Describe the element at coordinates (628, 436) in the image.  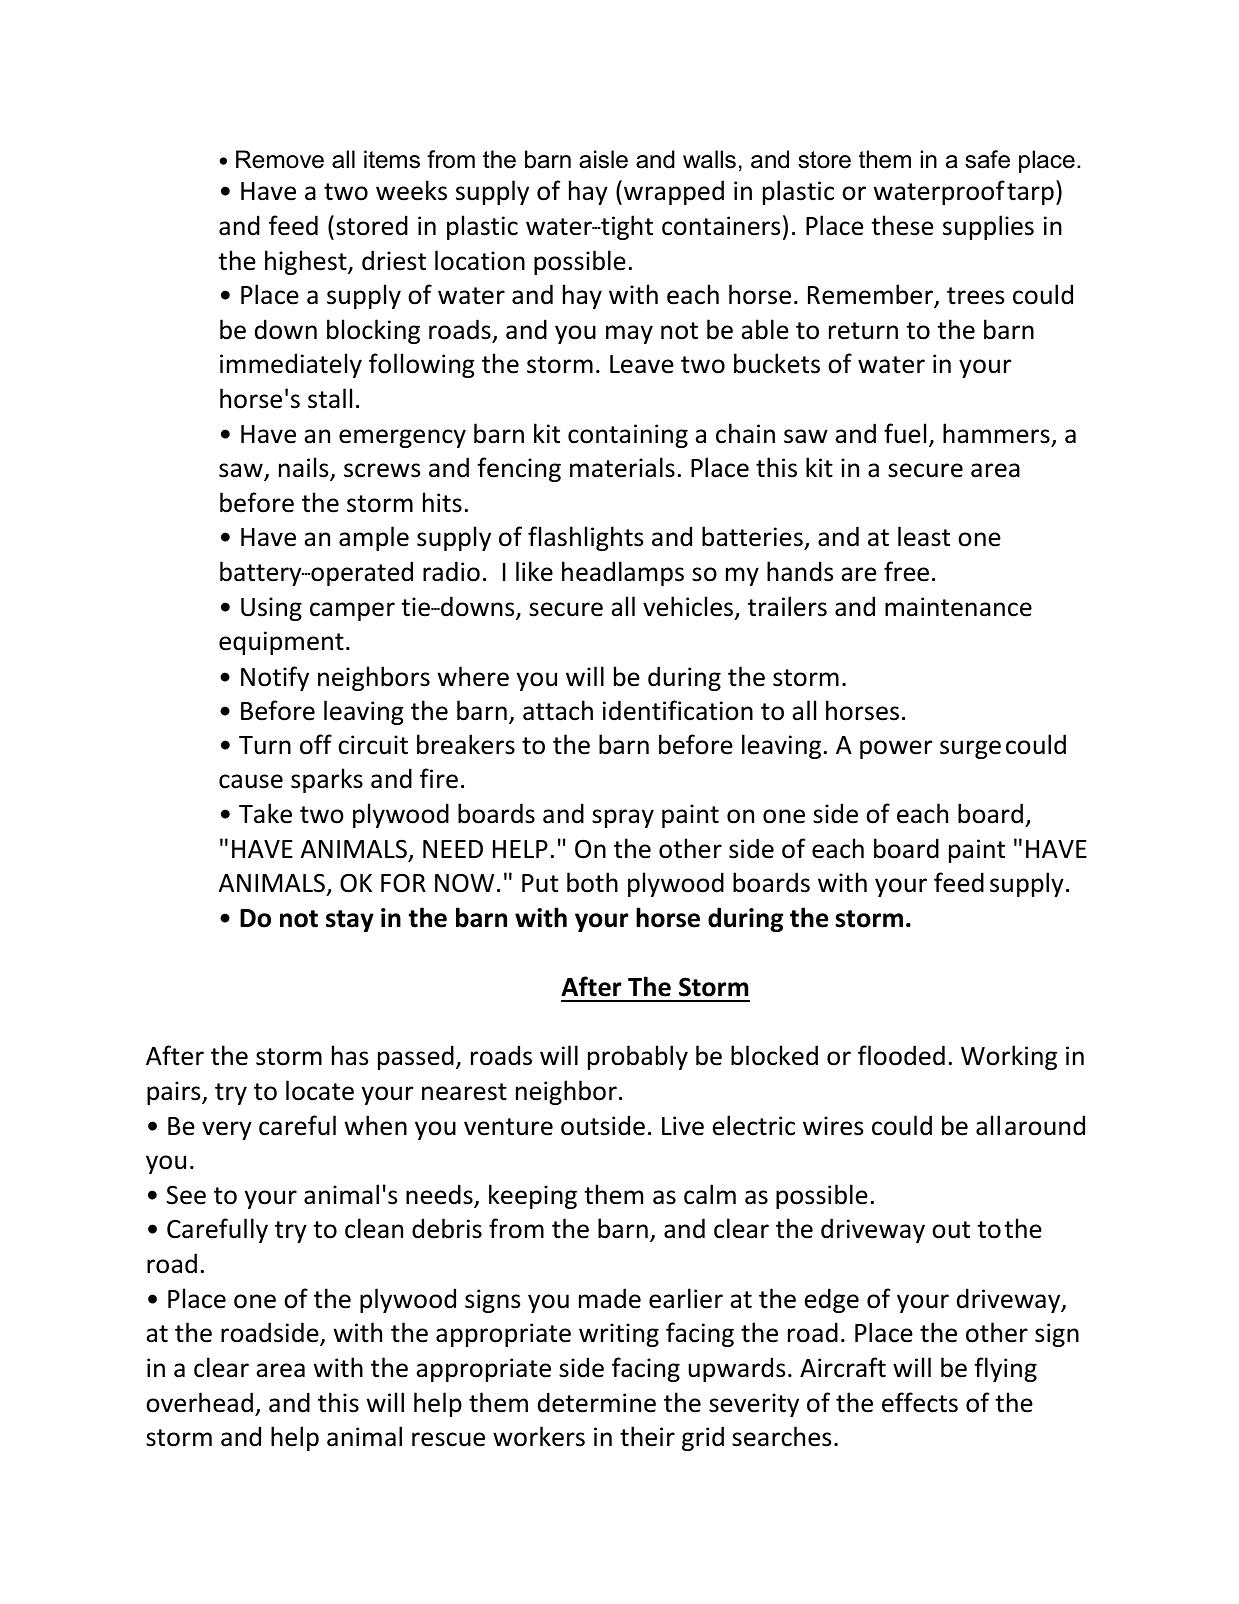
I see `containing` at that location.
